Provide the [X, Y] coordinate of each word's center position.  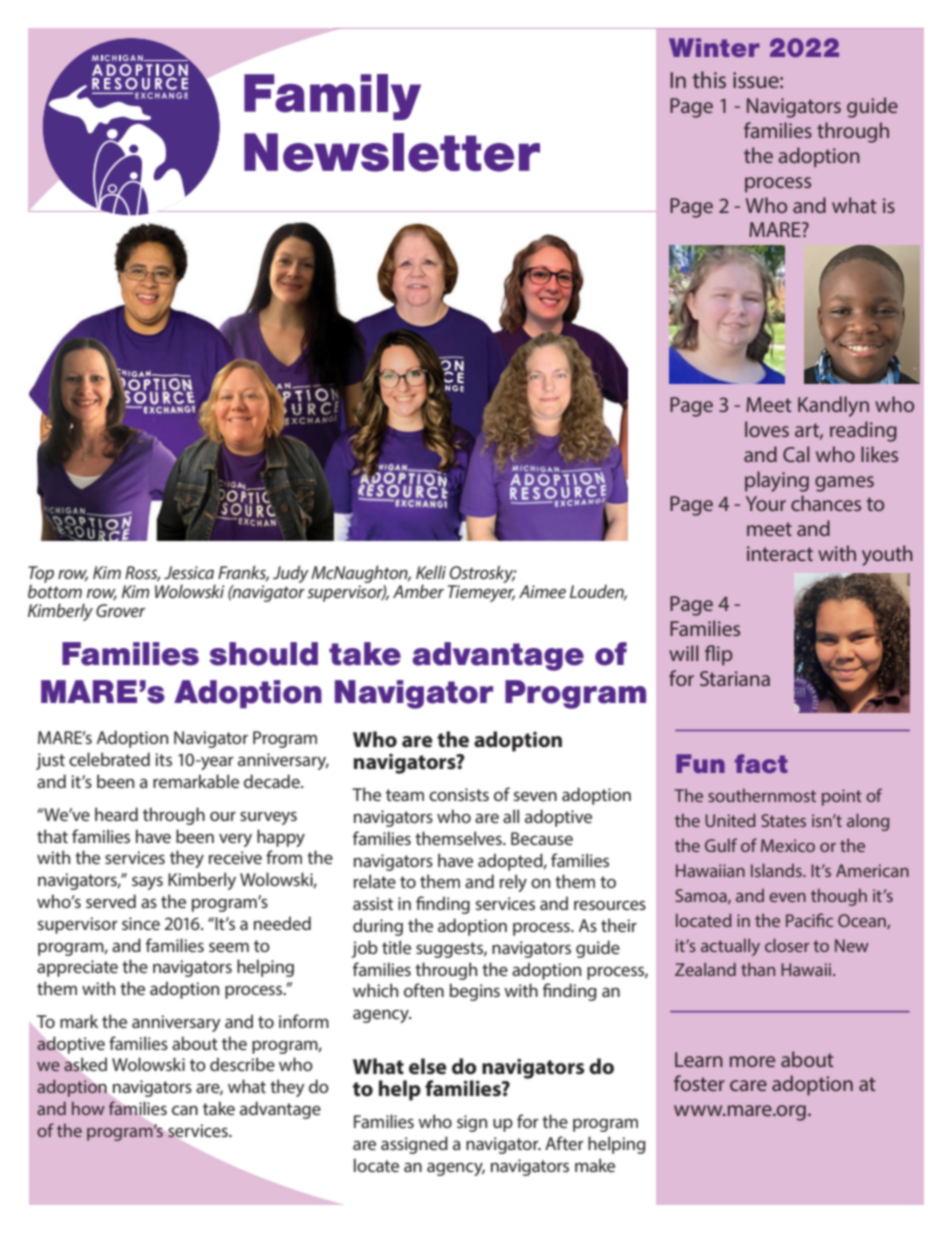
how [88, 1108]
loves [767, 429]
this [709, 79]
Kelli [431, 572]
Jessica [189, 572]
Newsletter [392, 152]
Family [332, 97]
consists [459, 794]
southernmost [762, 795]
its [163, 759]
